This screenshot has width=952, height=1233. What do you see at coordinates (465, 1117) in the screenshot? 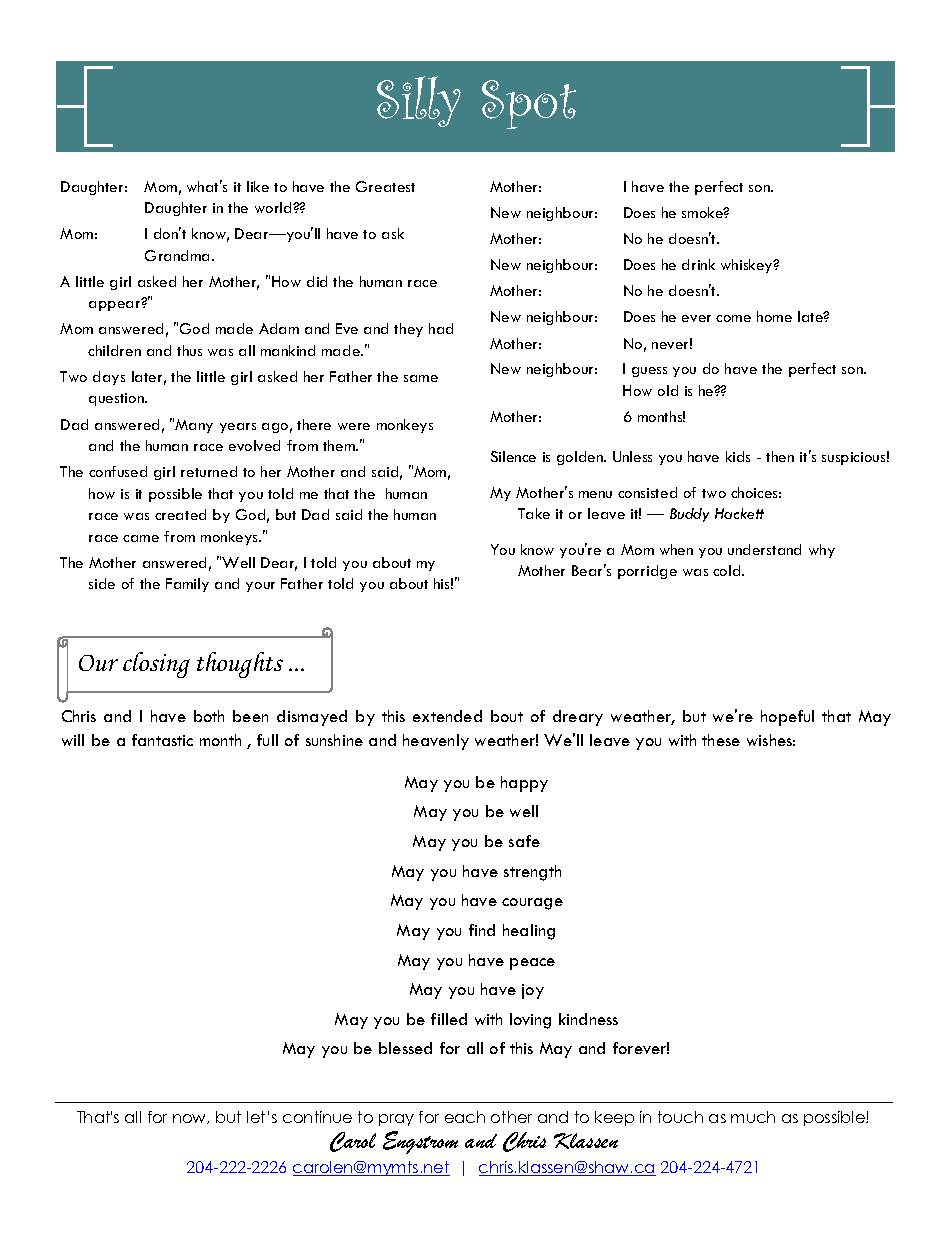
I see `each` at bounding box center [465, 1117].
